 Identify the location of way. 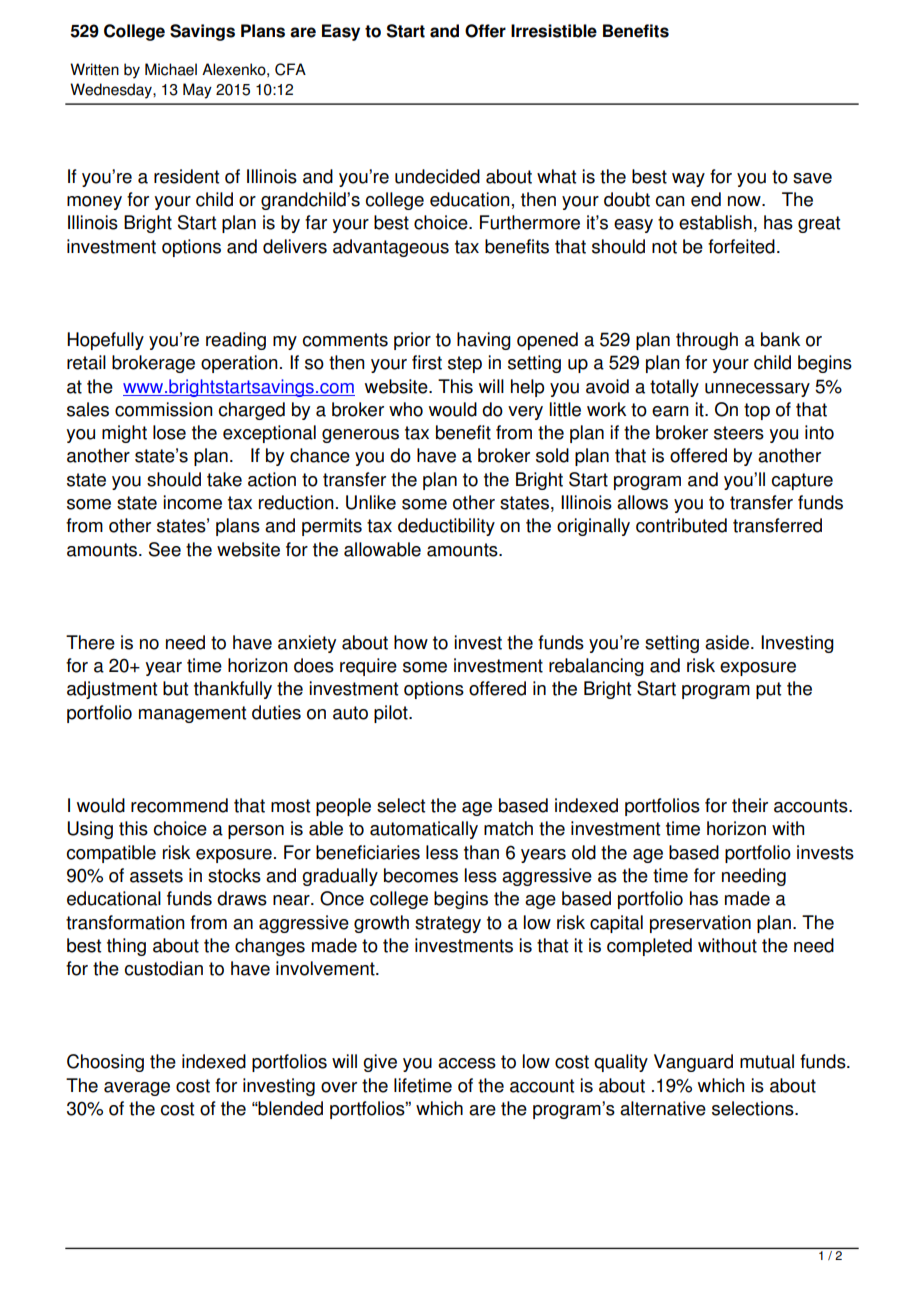
(688, 180).
